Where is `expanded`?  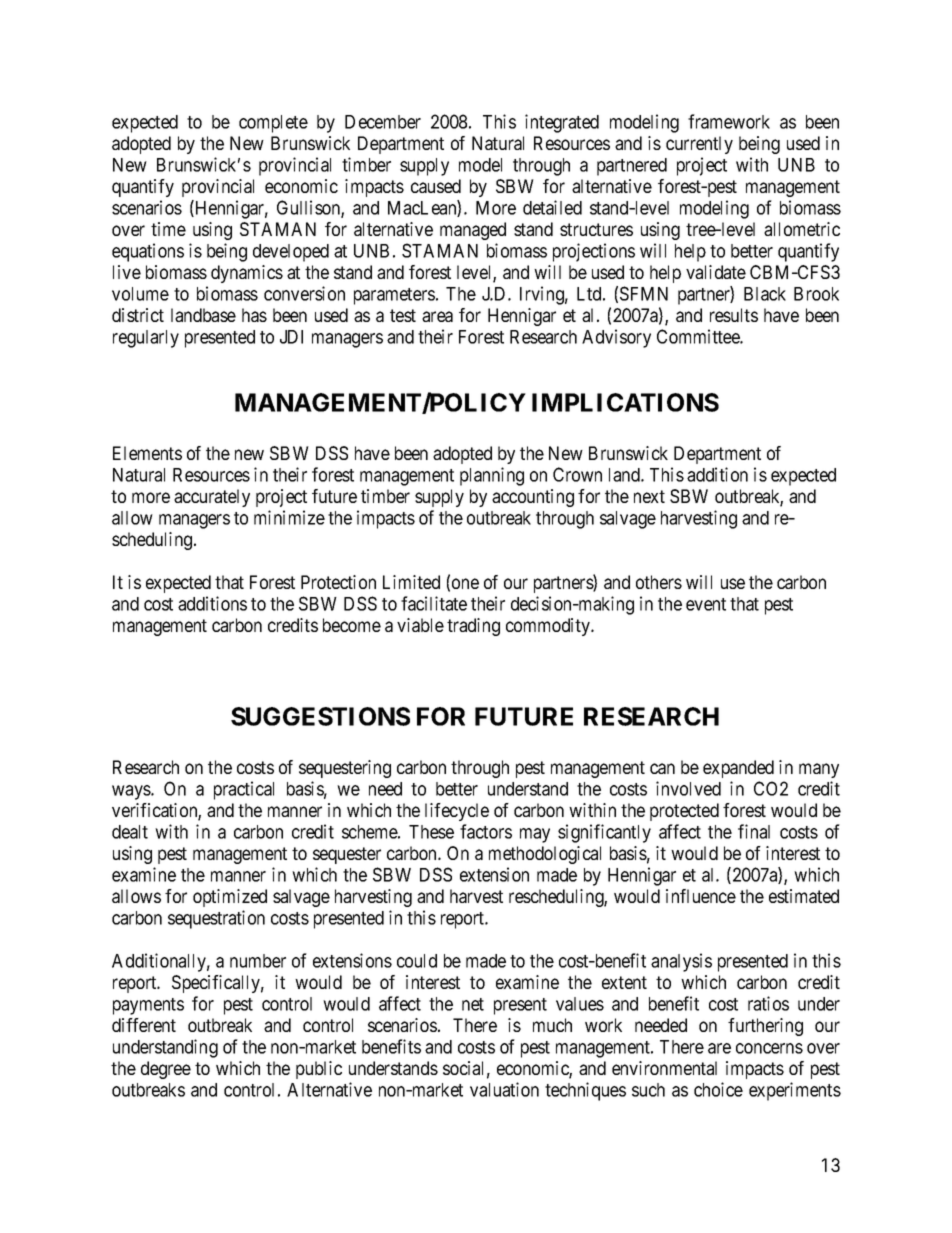
expanded is located at coordinates (738, 769).
